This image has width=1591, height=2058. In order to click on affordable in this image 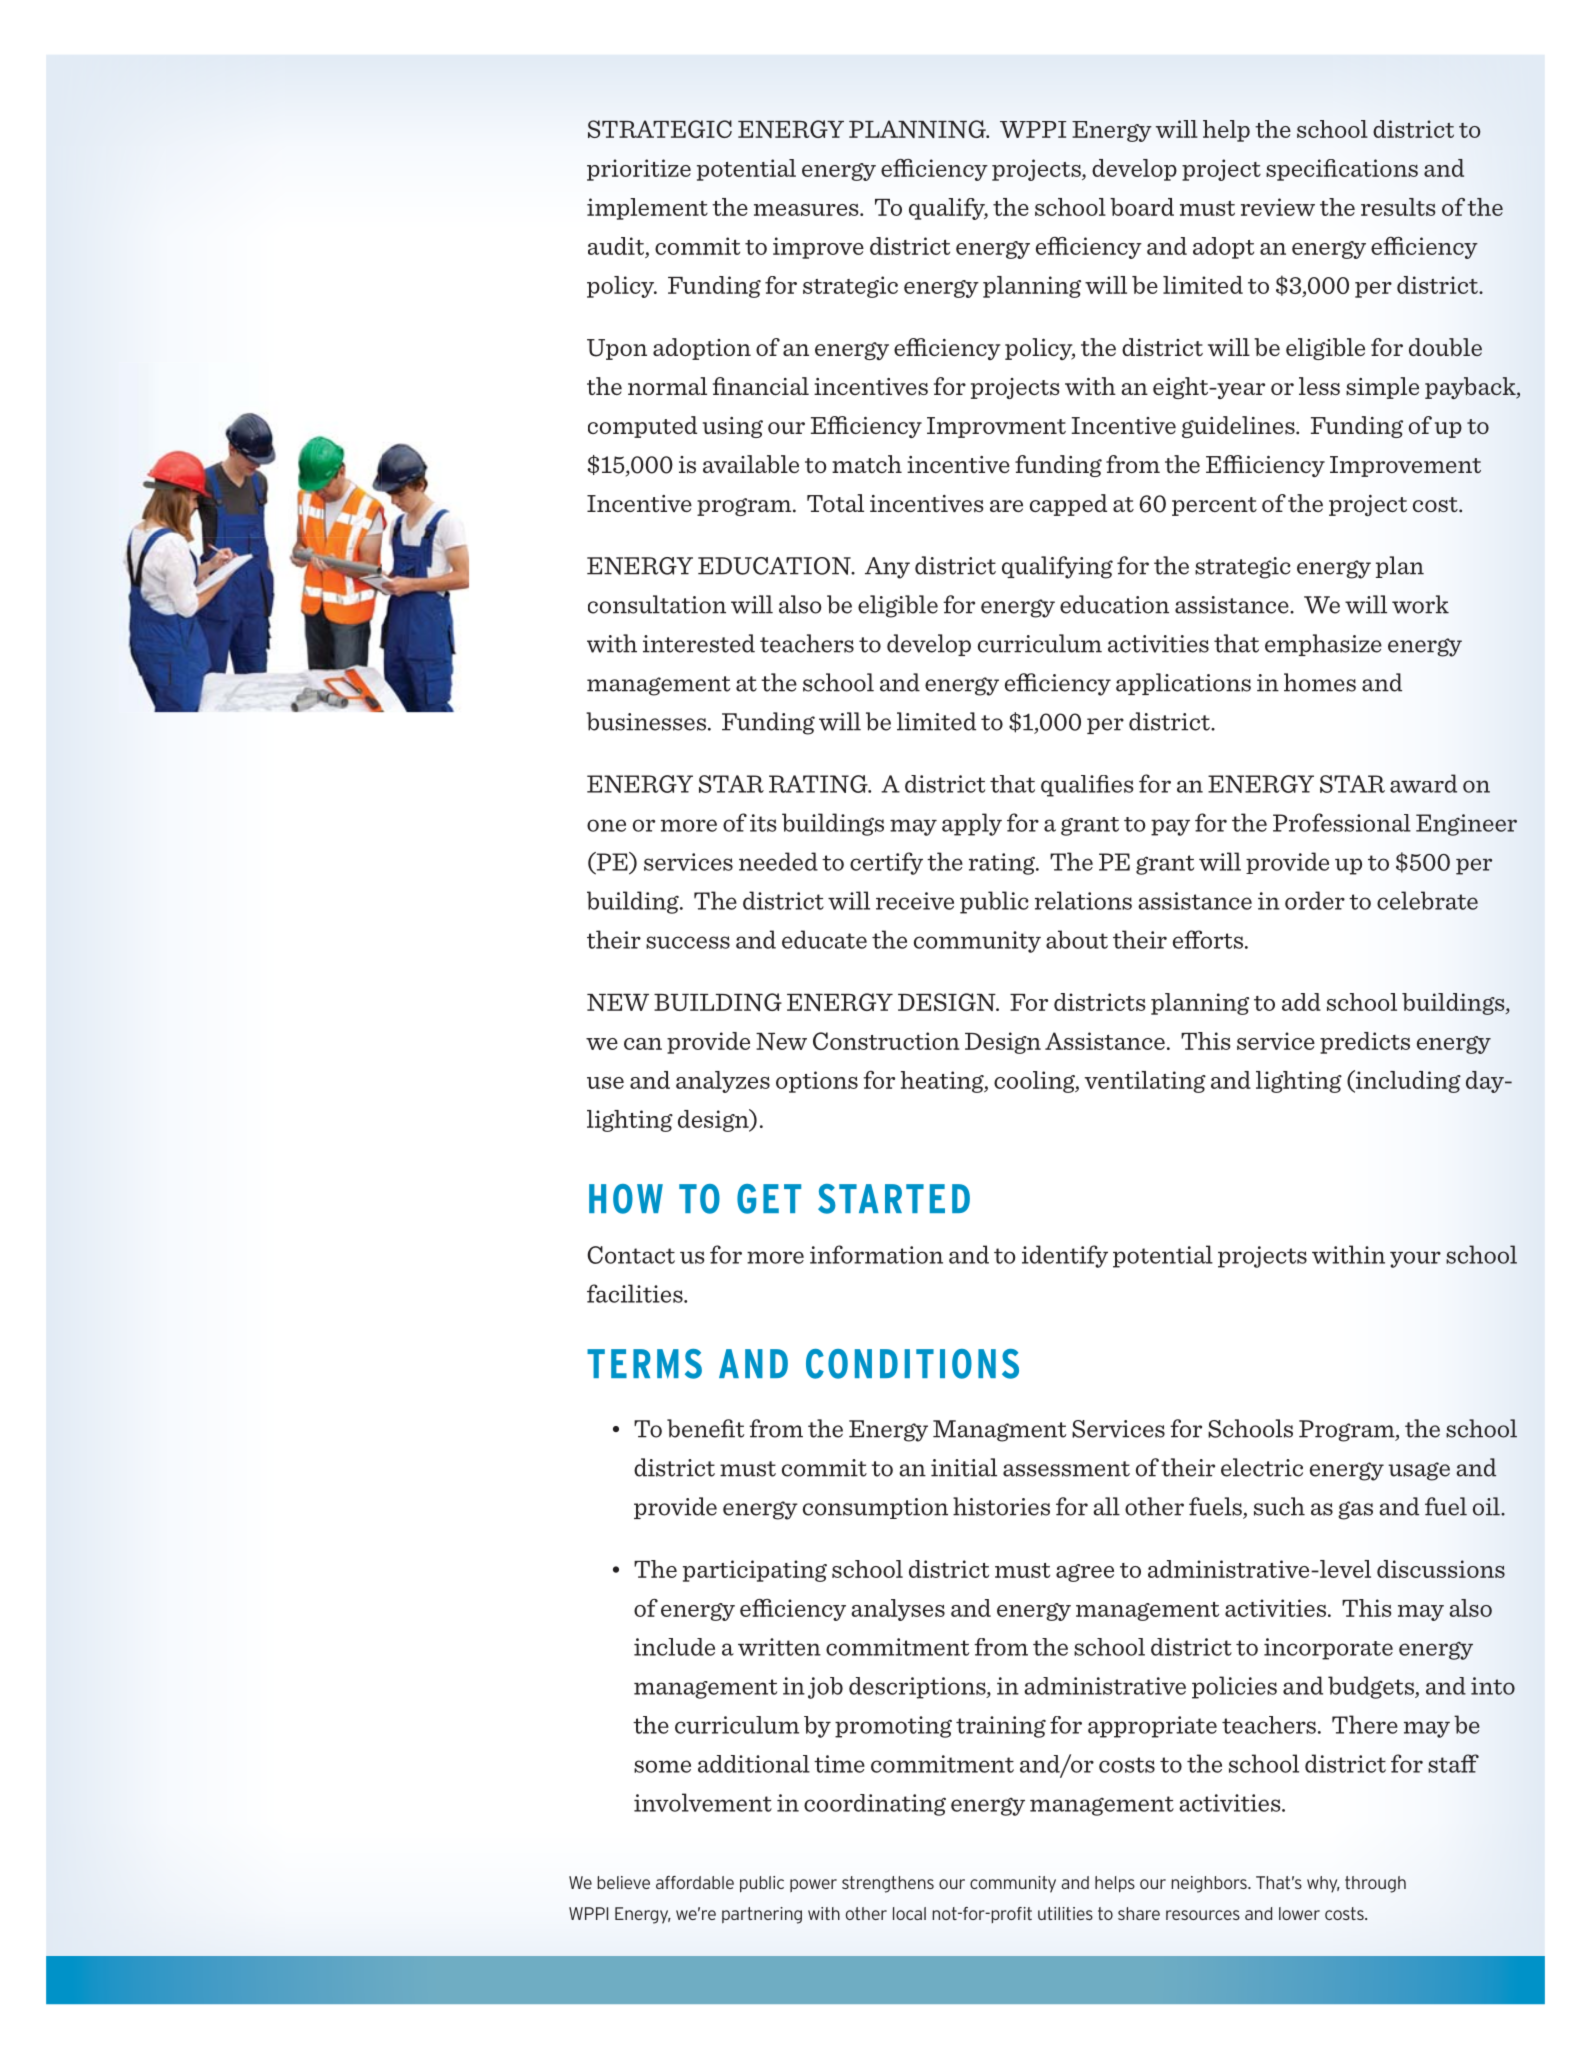, I will do `click(695, 1882)`.
